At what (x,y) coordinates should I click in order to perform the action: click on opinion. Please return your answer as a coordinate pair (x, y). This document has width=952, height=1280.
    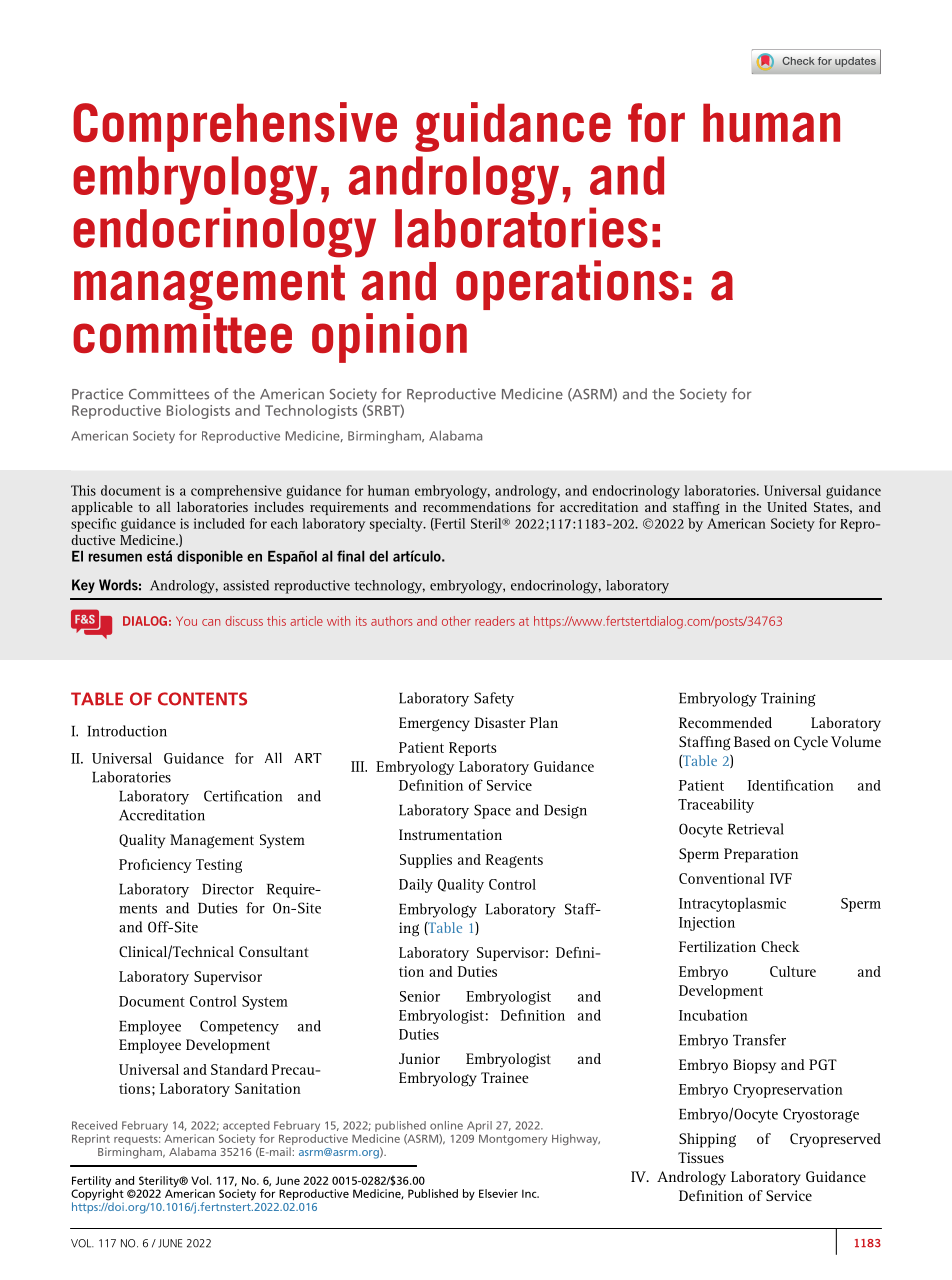
    Looking at the image, I should click on (389, 338).
